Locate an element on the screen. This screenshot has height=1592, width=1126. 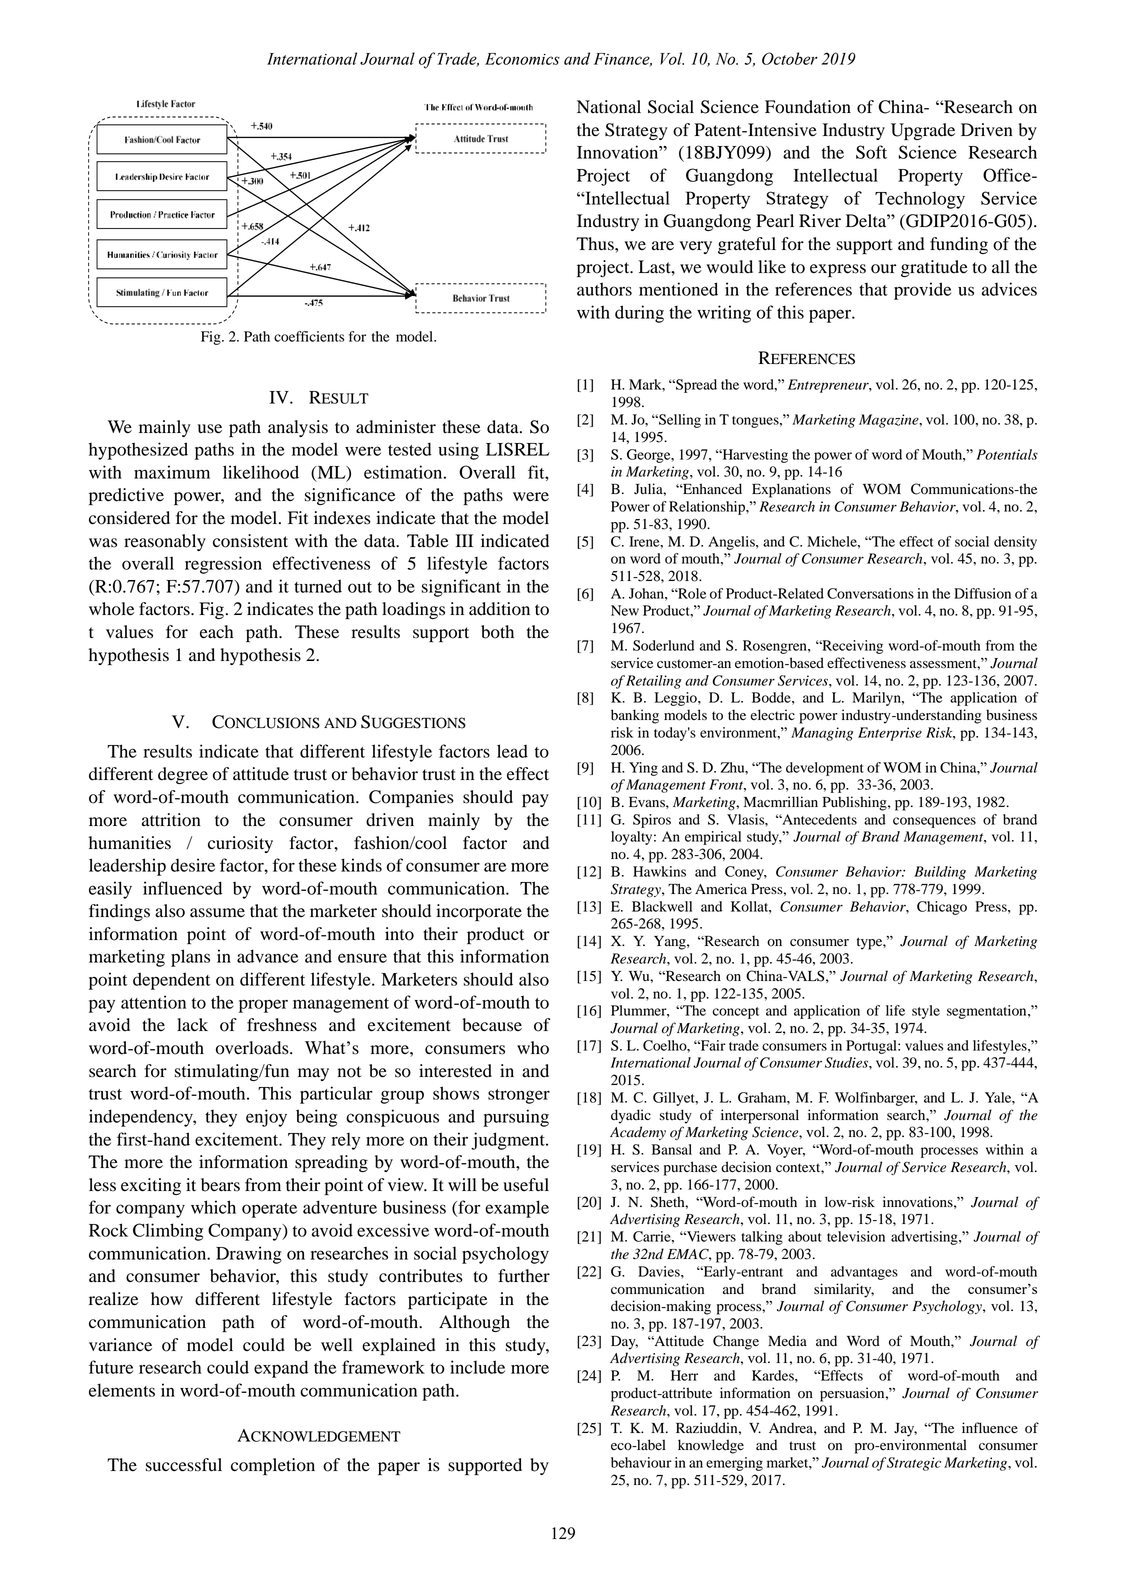
Enterprise is located at coordinates (890, 734).
